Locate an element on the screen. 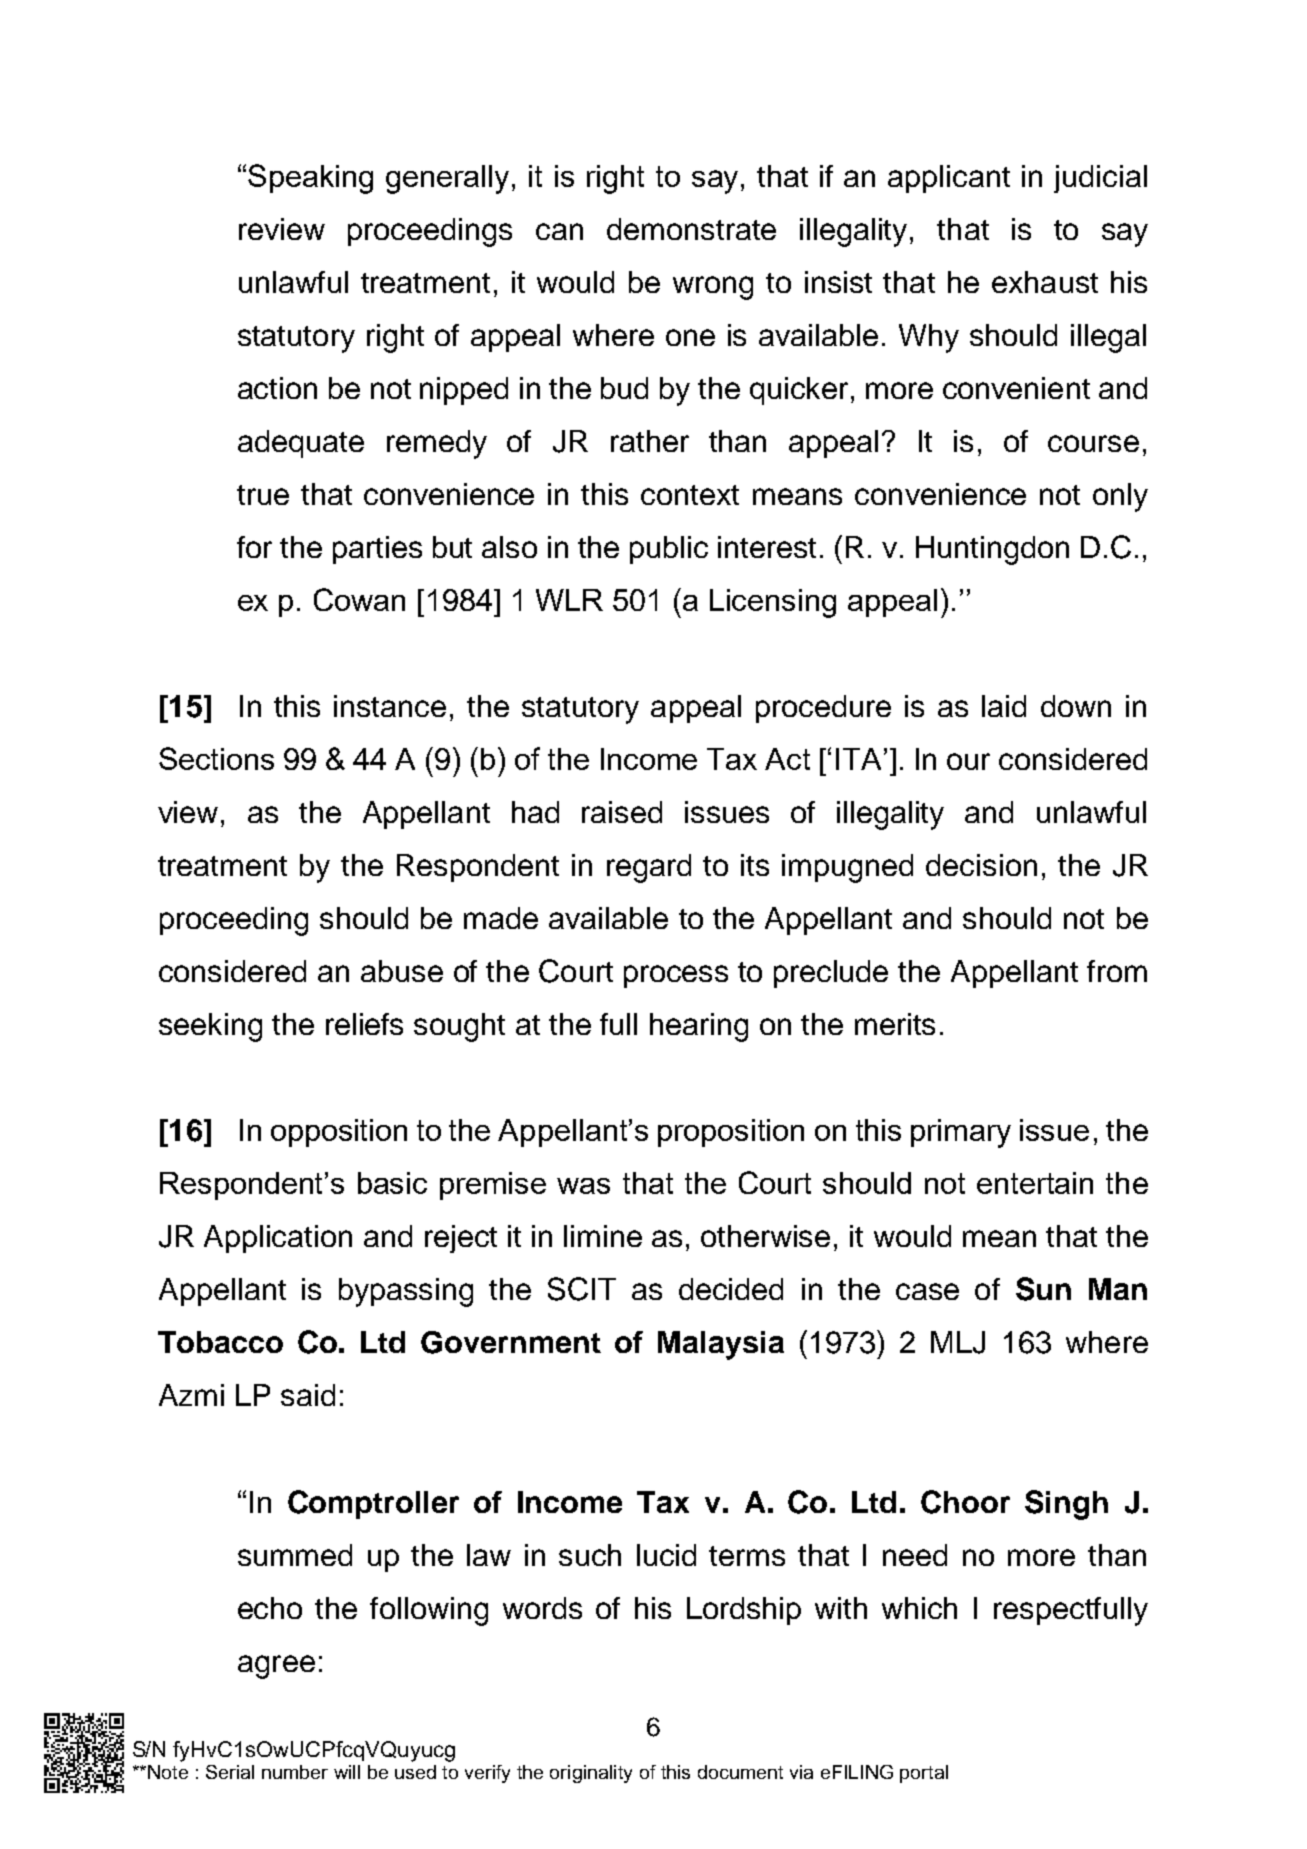  Application is located at coordinates (278, 1239).
